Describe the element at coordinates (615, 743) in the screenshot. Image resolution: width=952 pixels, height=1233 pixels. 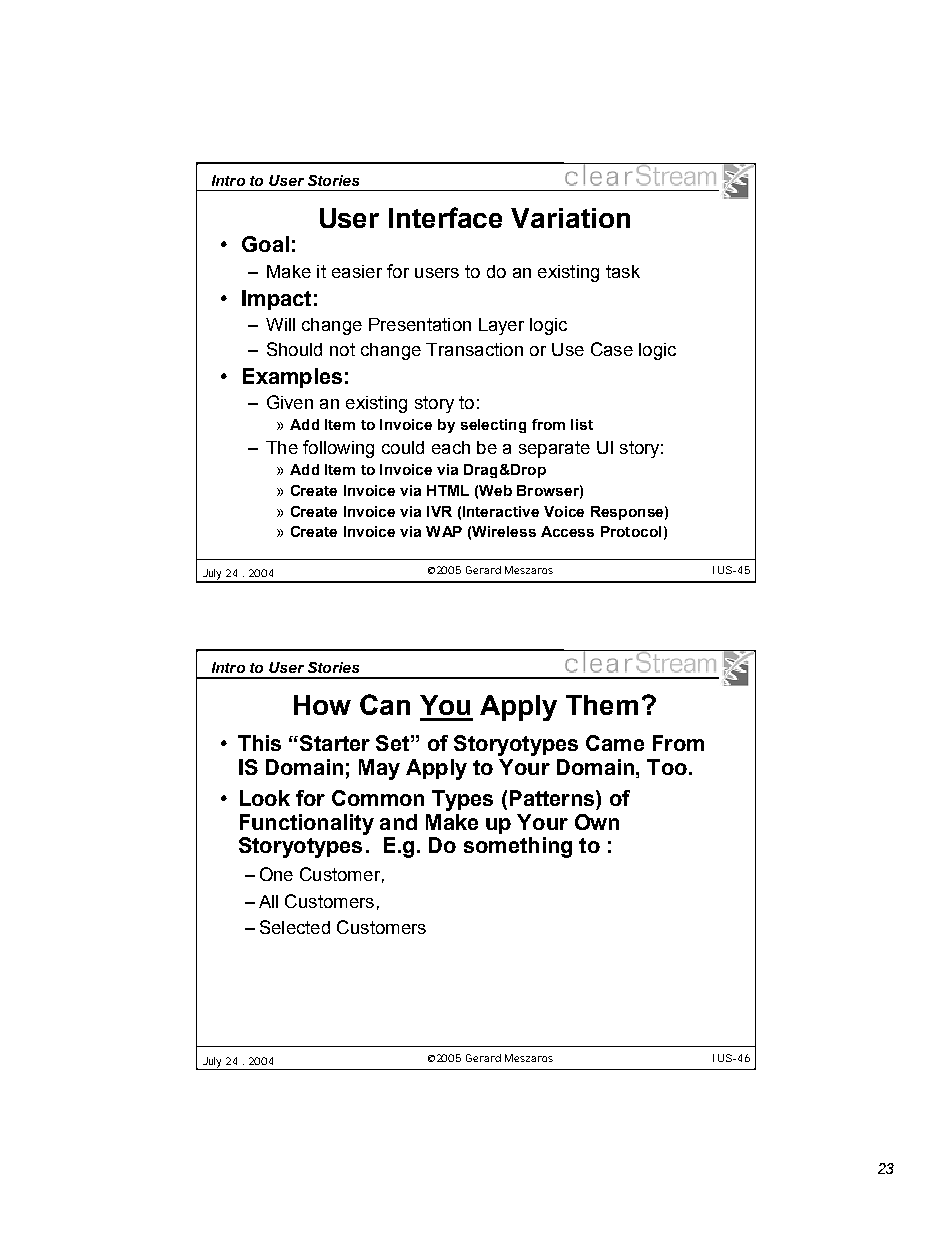
I see `Came` at that location.
